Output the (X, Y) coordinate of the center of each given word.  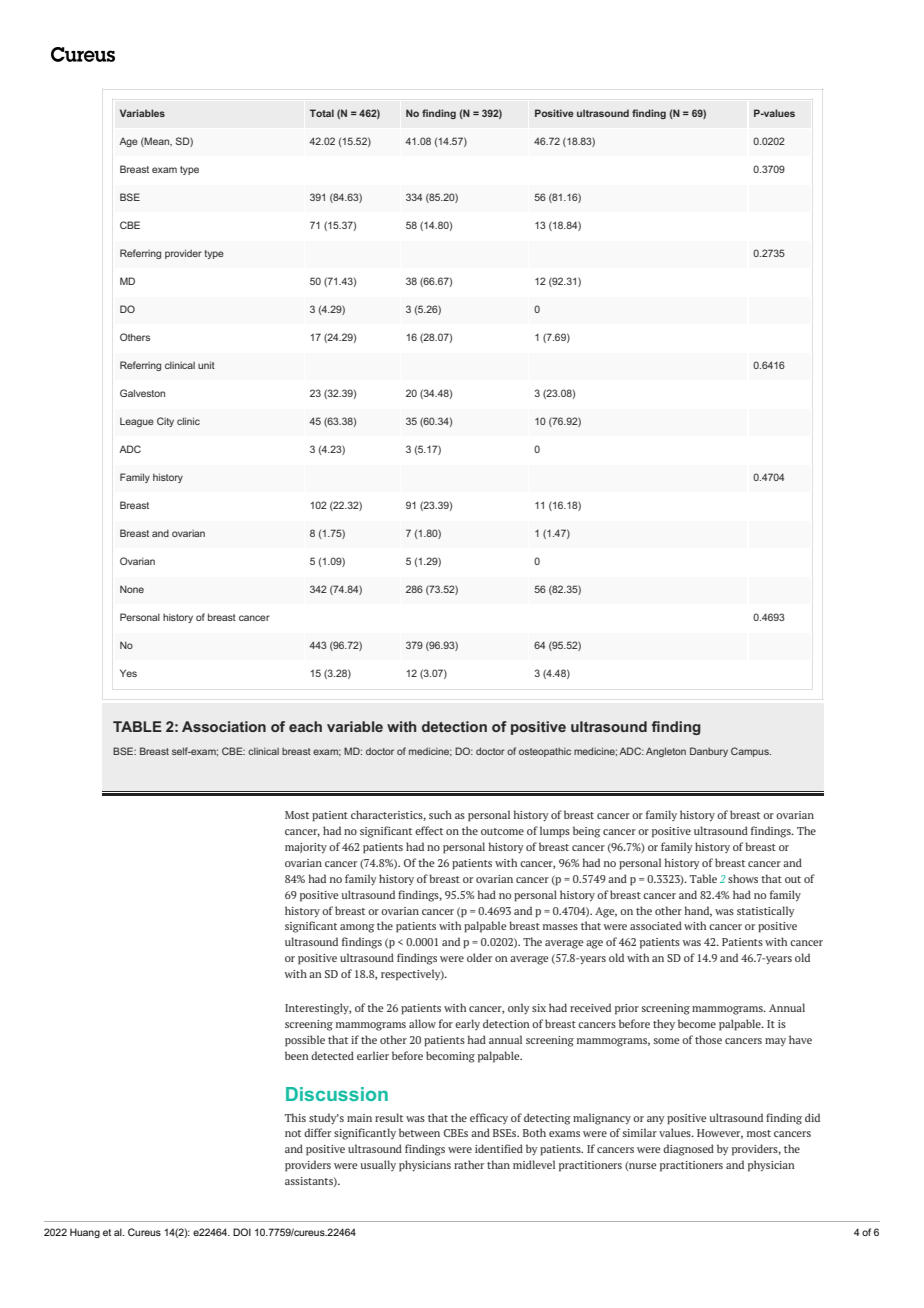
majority (306, 848)
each (305, 726)
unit (206, 365)
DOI (242, 1232)
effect (429, 830)
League (137, 422)
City (165, 422)
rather (469, 1164)
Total (322, 113)
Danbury (709, 752)
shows (743, 878)
